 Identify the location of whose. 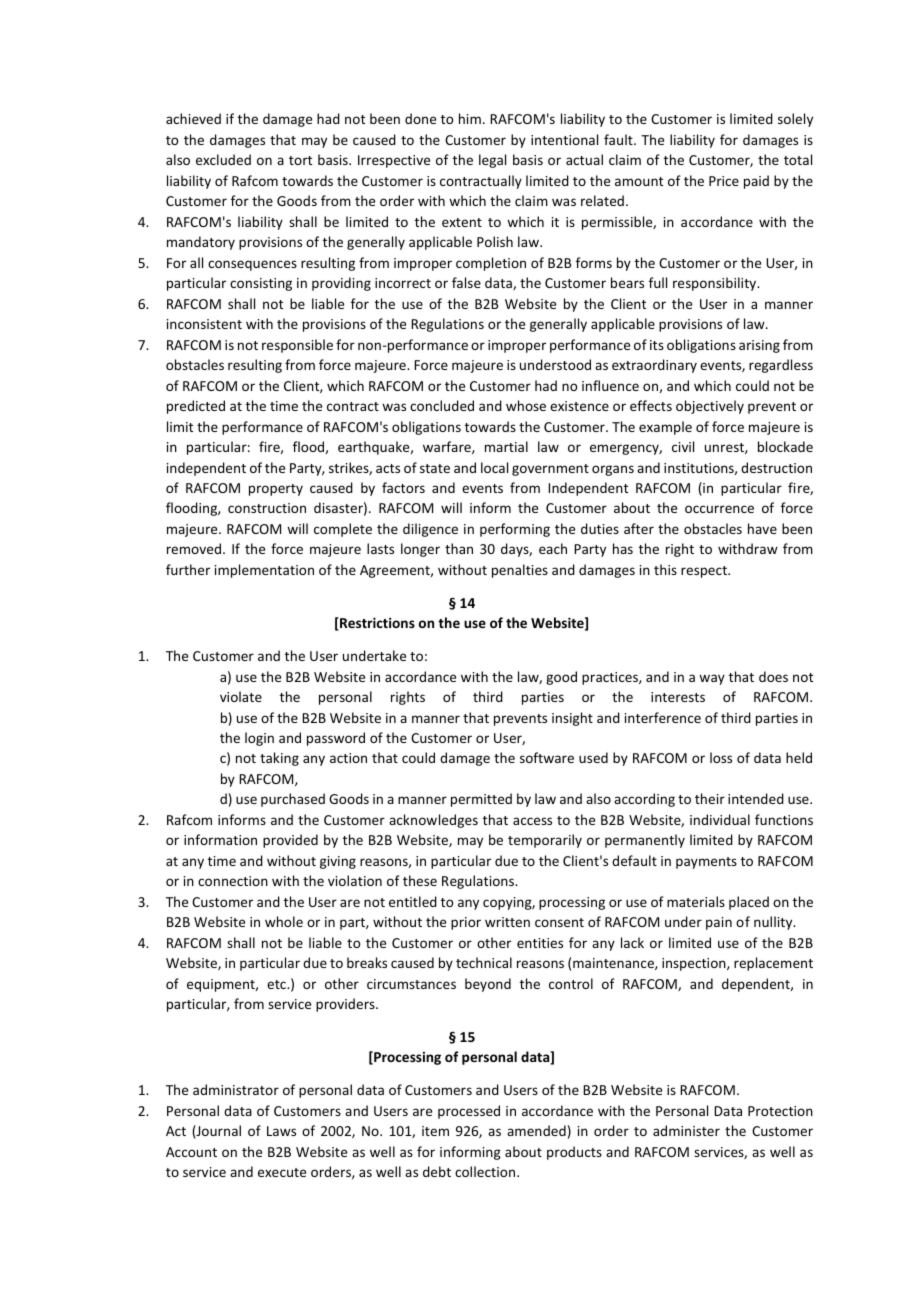
(526, 405).
